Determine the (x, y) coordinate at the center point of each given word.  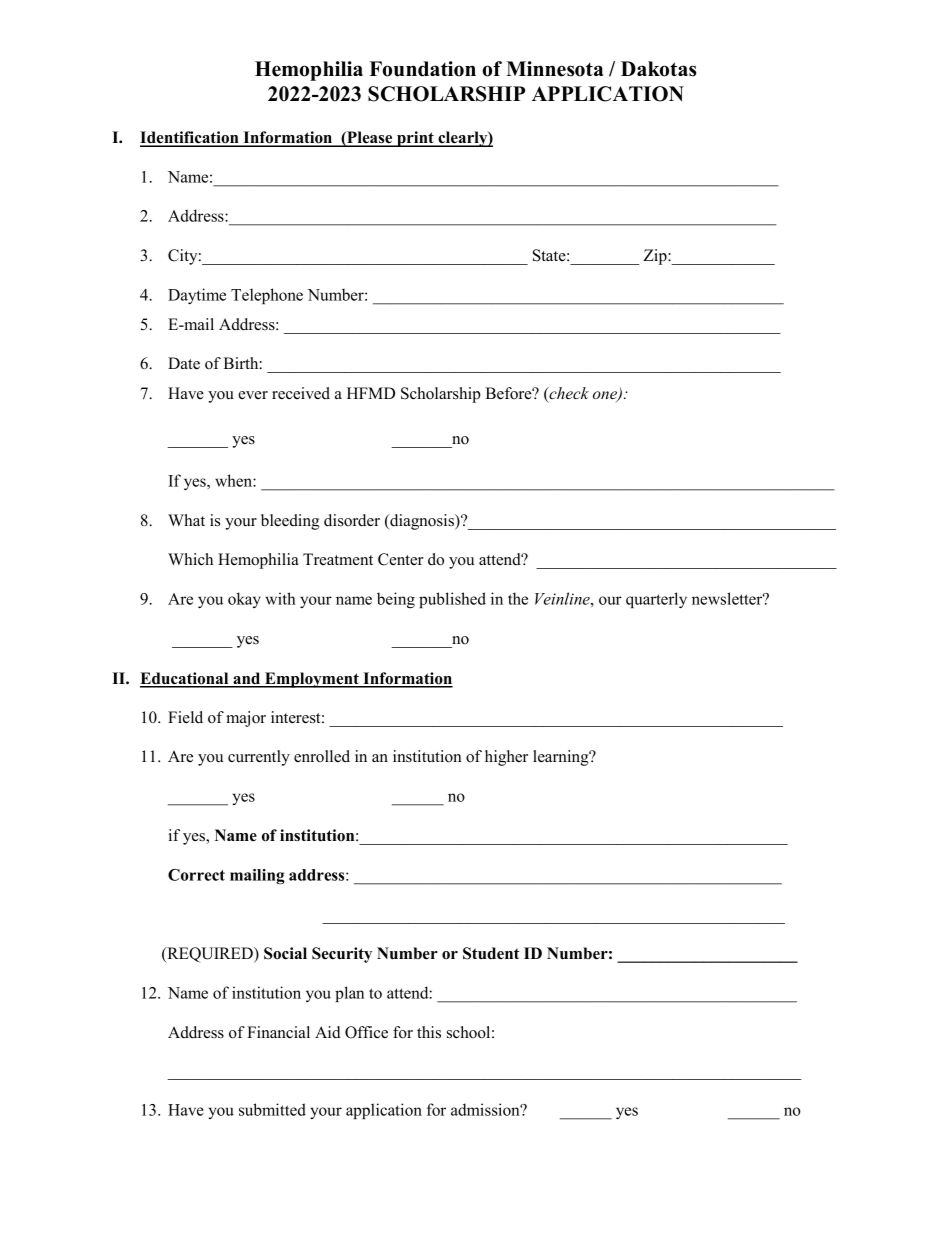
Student (491, 953)
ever (253, 395)
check (568, 394)
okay (244, 600)
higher (506, 758)
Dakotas (658, 69)
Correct (196, 875)
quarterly (656, 600)
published (452, 600)
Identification (190, 138)
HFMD (371, 393)
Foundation (422, 69)
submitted (272, 1109)
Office (366, 1032)
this (429, 1032)
